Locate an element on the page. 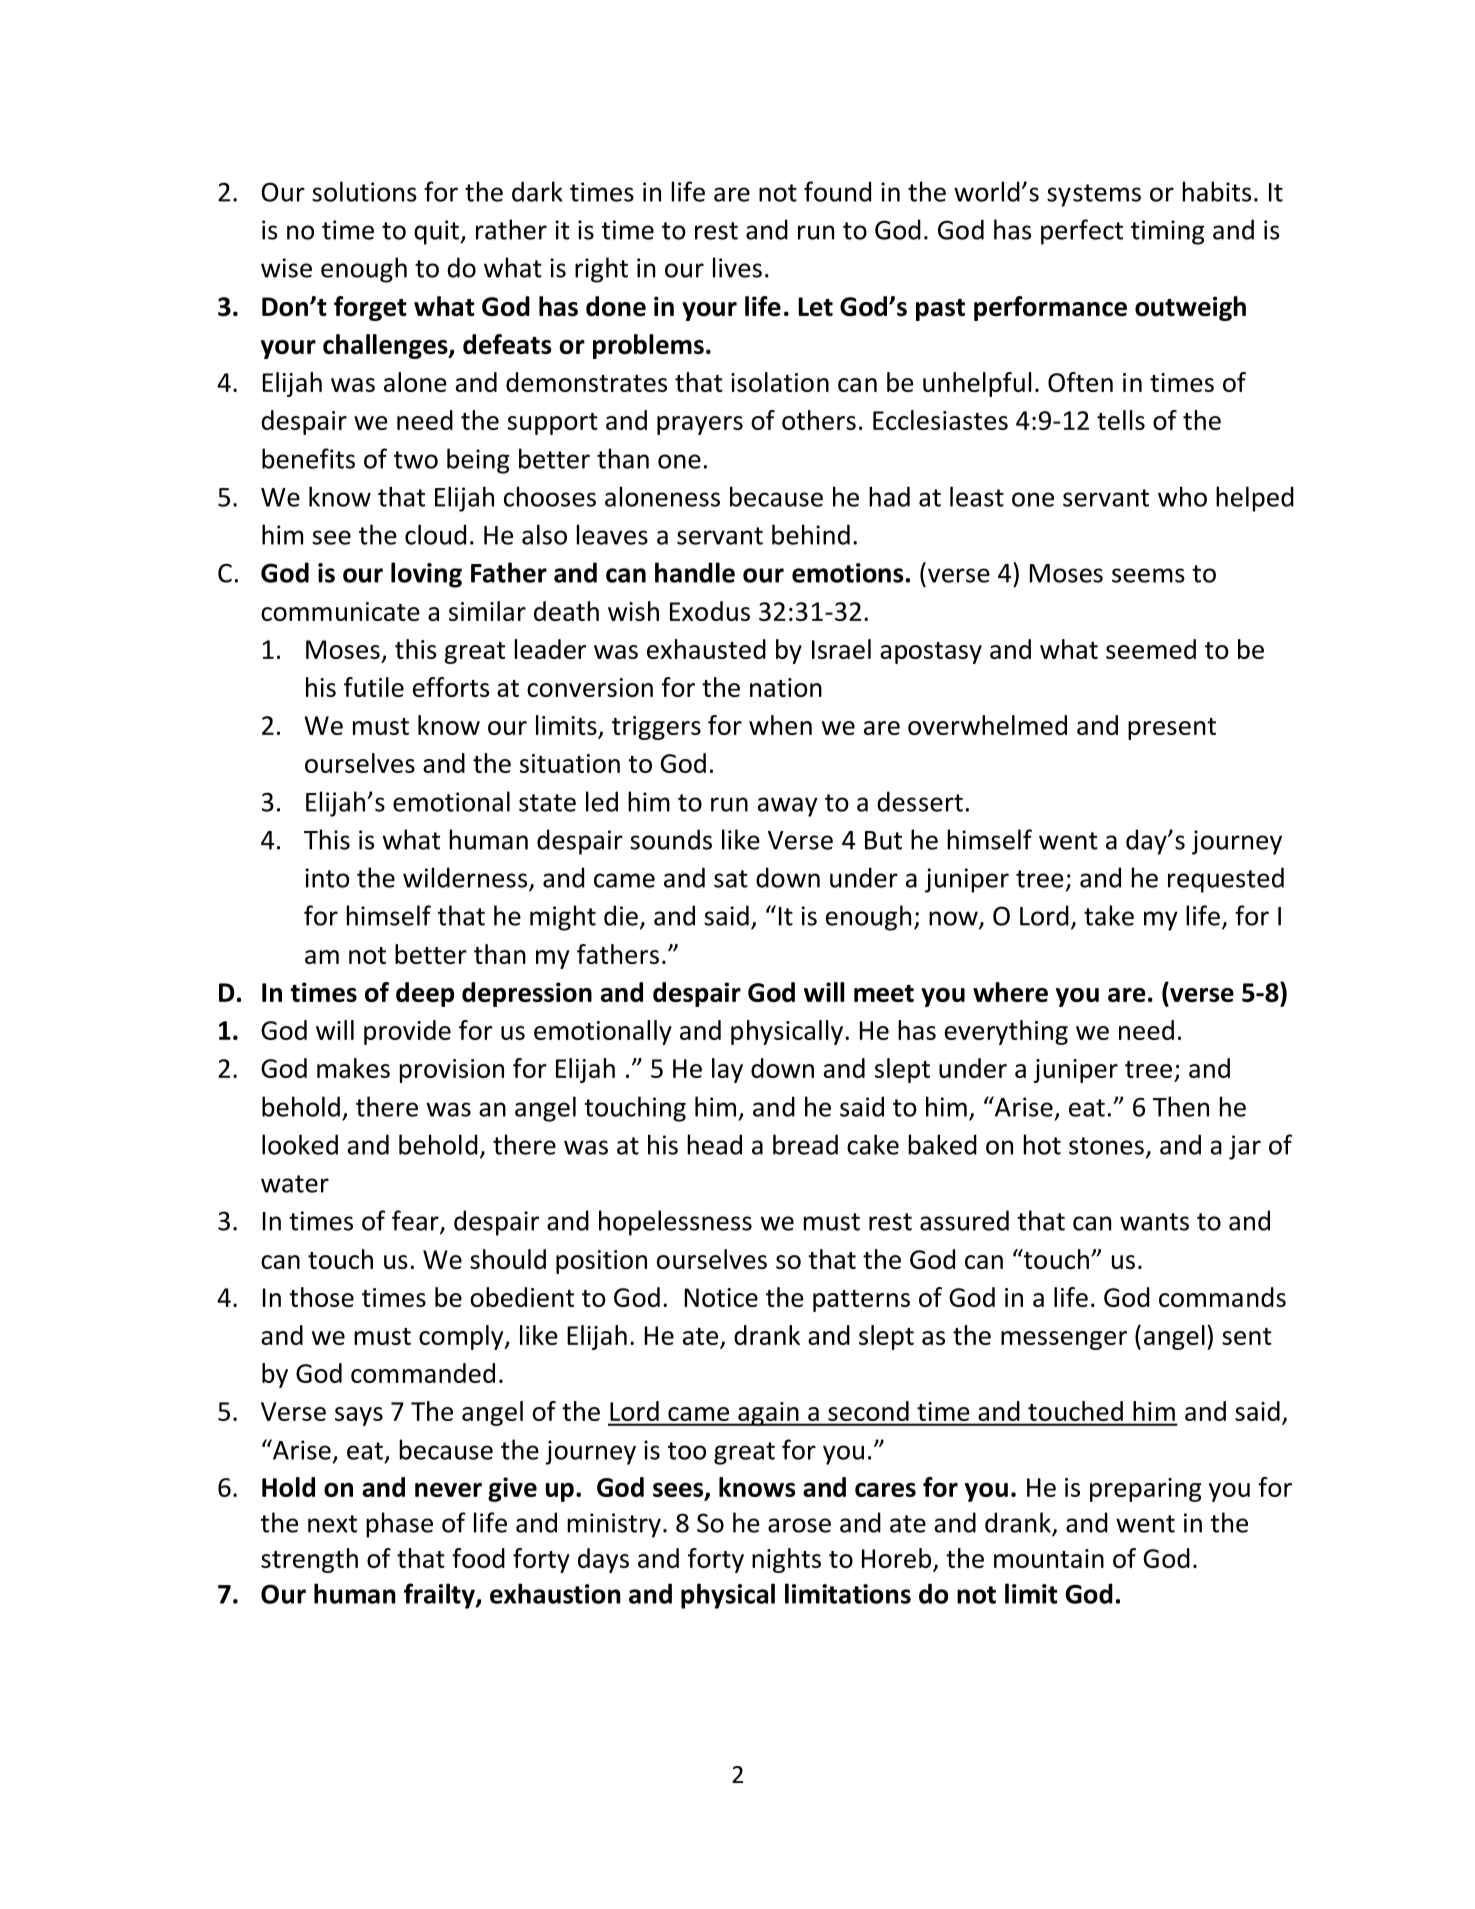 This page has width=1475, height=1909. lives is located at coordinates (737, 267).
